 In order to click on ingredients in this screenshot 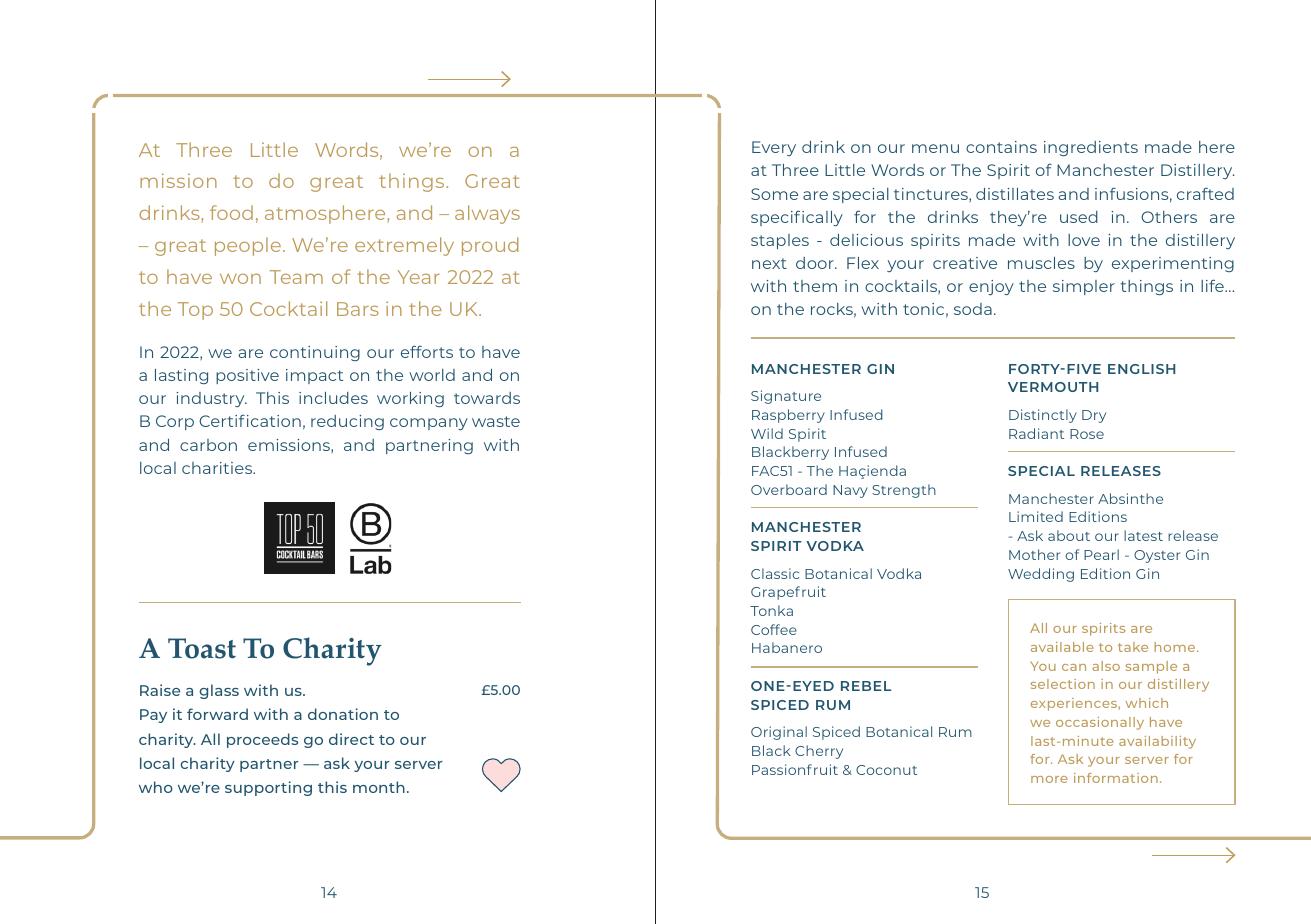, I will do `click(1091, 148)`.
